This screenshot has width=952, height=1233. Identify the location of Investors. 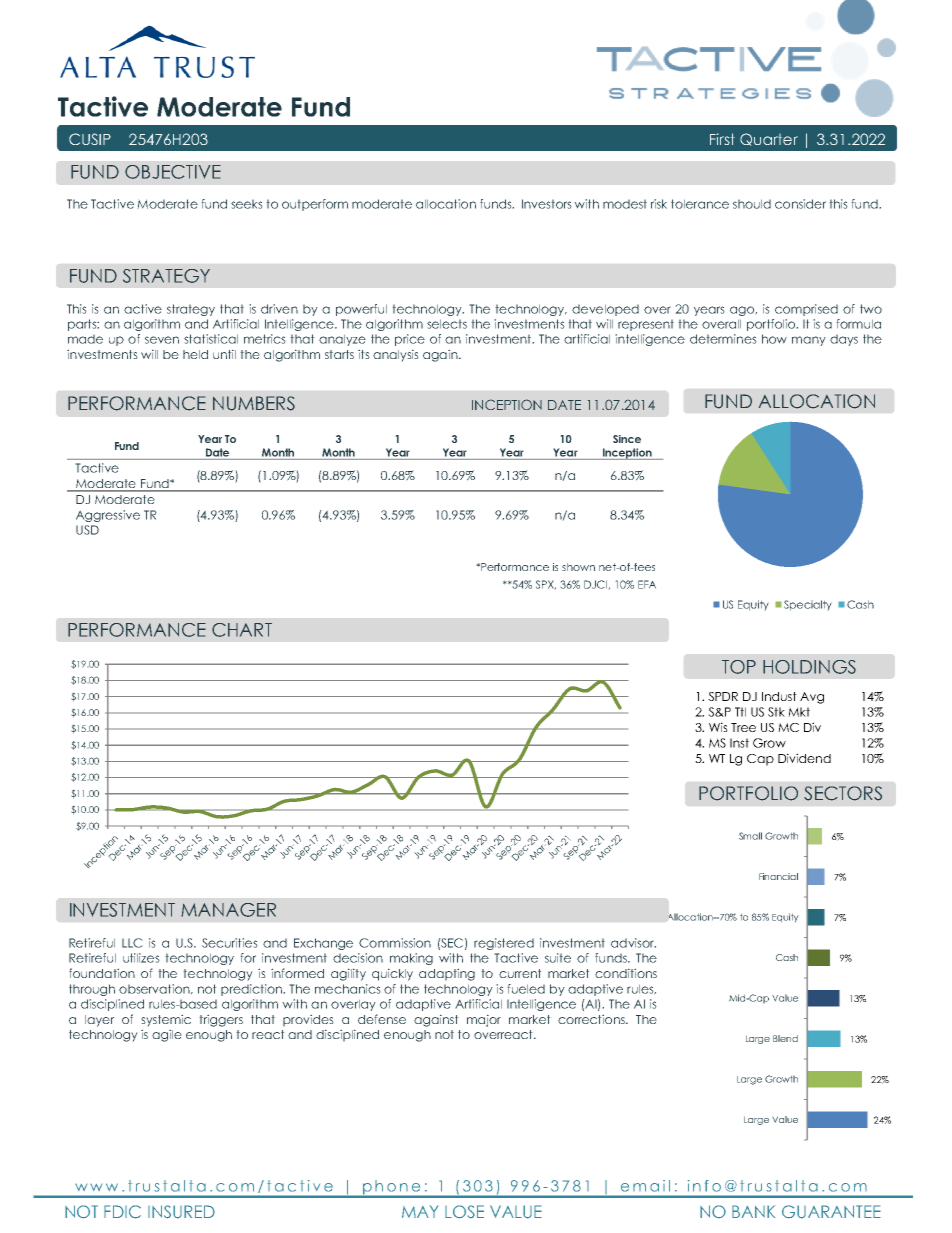
(547, 204).
